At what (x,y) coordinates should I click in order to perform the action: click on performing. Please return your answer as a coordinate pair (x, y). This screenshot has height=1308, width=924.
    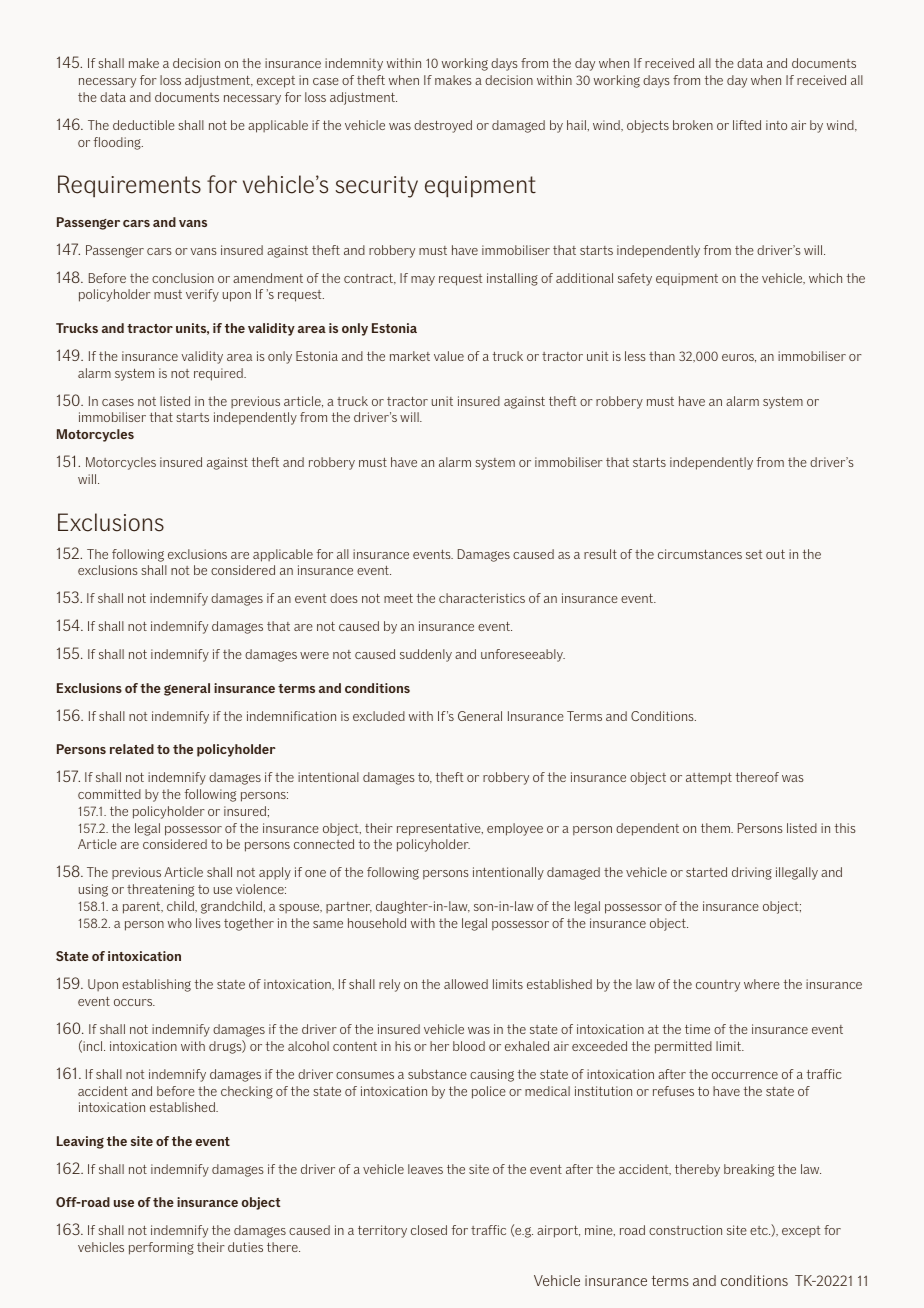
    Looking at the image, I should click on (161, 1248).
